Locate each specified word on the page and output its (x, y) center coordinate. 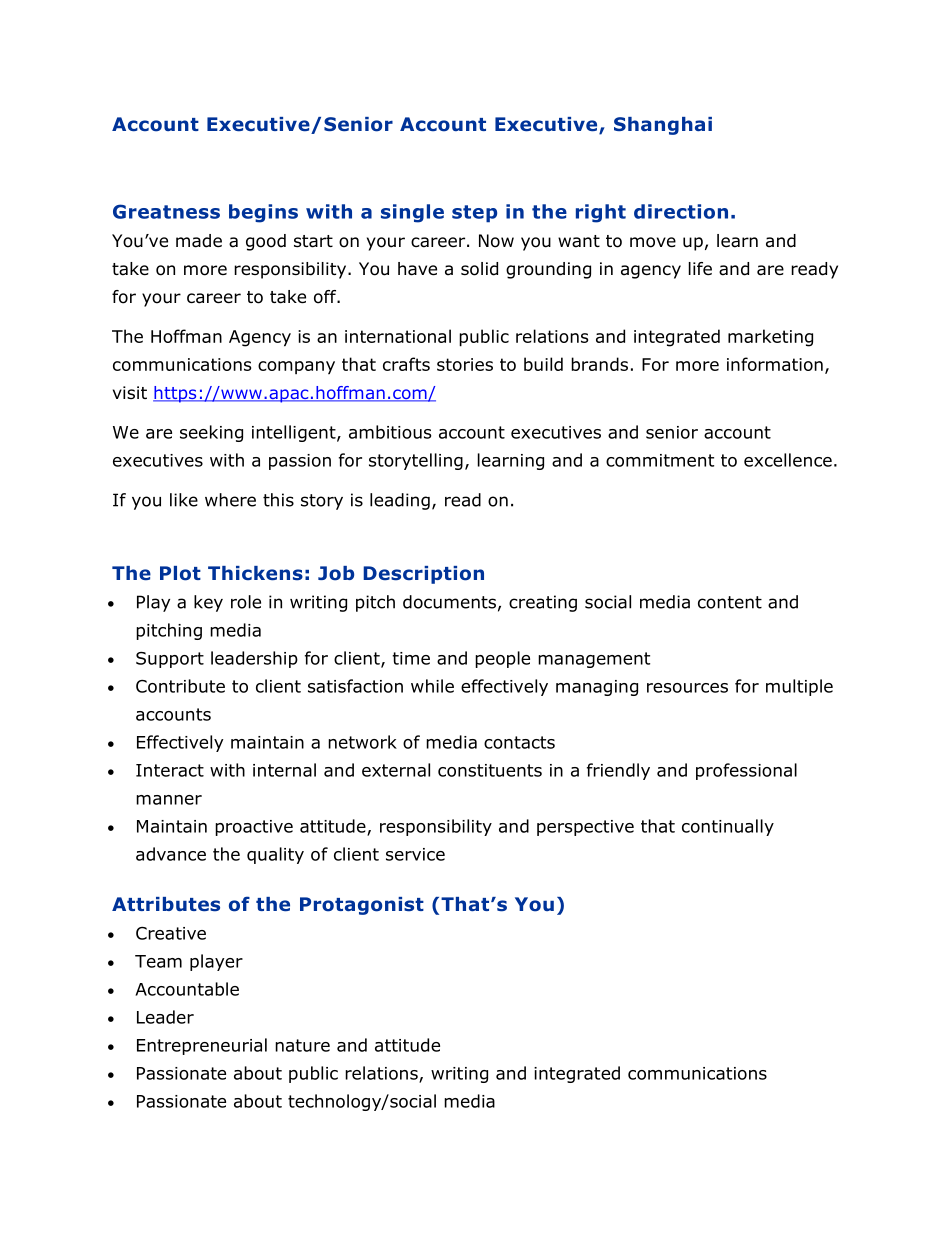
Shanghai (663, 126)
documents (449, 602)
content (730, 602)
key (208, 603)
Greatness (166, 211)
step (474, 214)
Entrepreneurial (202, 1046)
